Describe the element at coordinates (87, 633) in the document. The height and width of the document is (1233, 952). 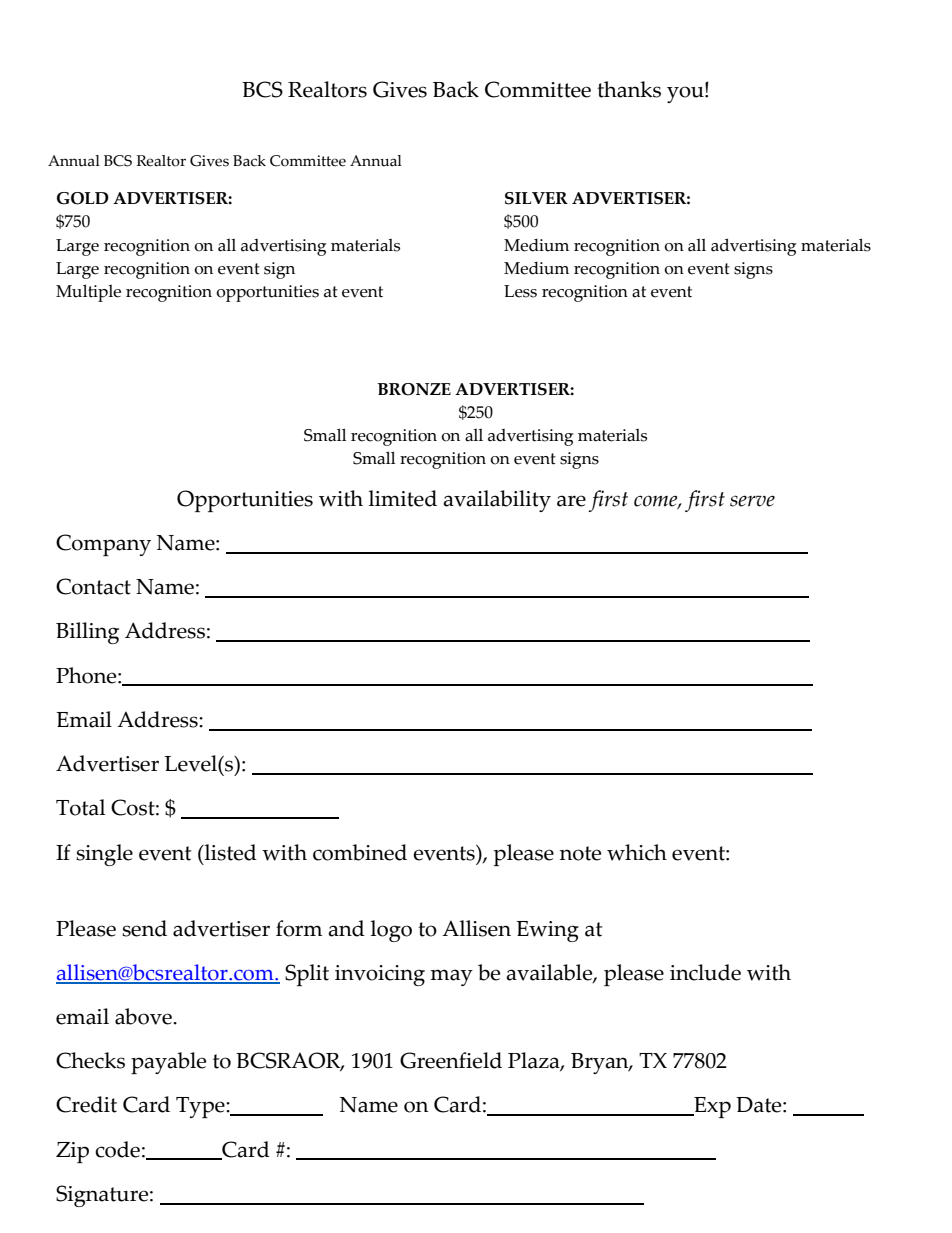
I see `Billing` at that location.
